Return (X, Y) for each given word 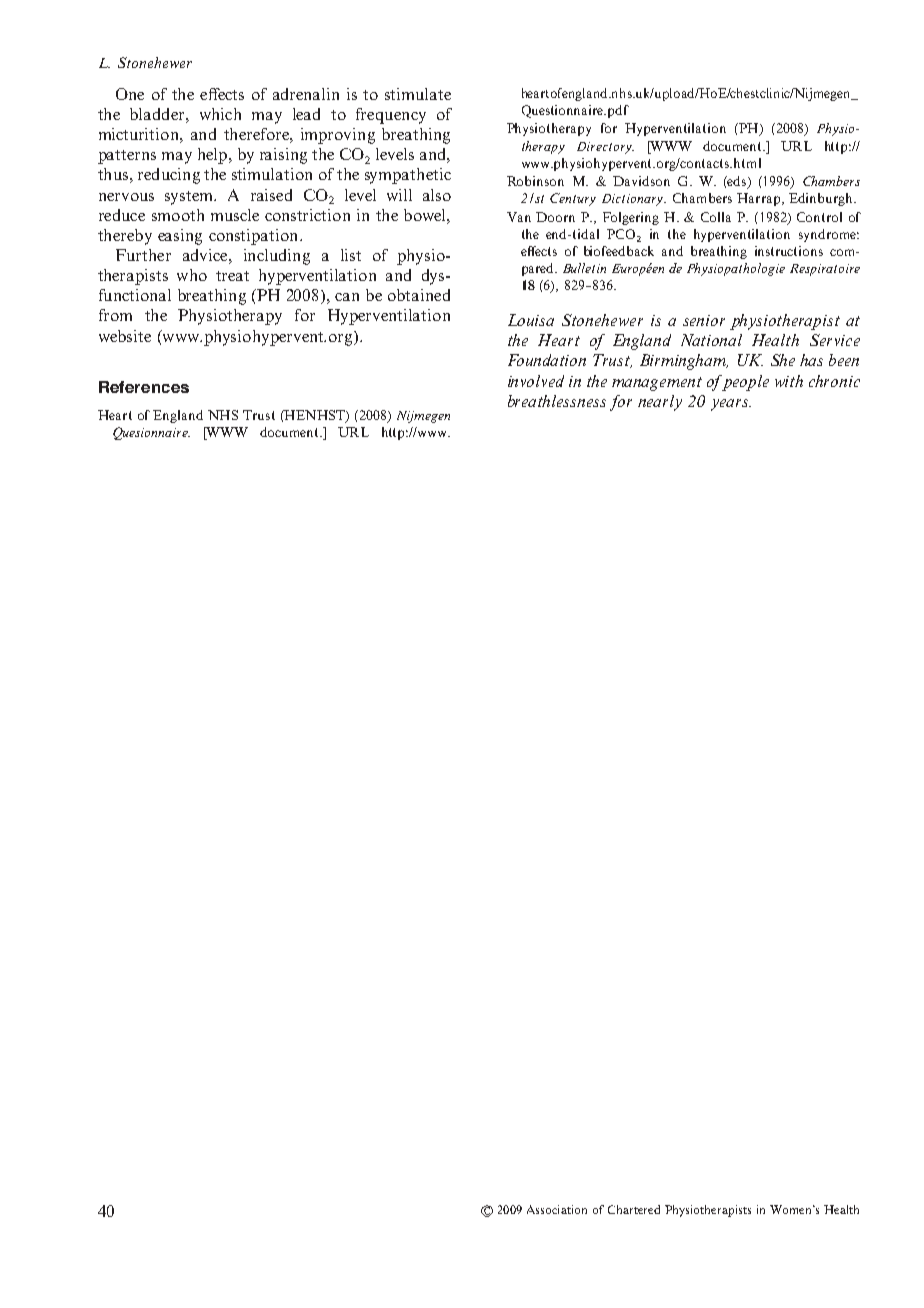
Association (557, 1209)
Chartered (634, 1209)
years (731, 405)
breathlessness (557, 401)
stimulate (418, 94)
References (144, 387)
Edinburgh (822, 199)
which (220, 114)
